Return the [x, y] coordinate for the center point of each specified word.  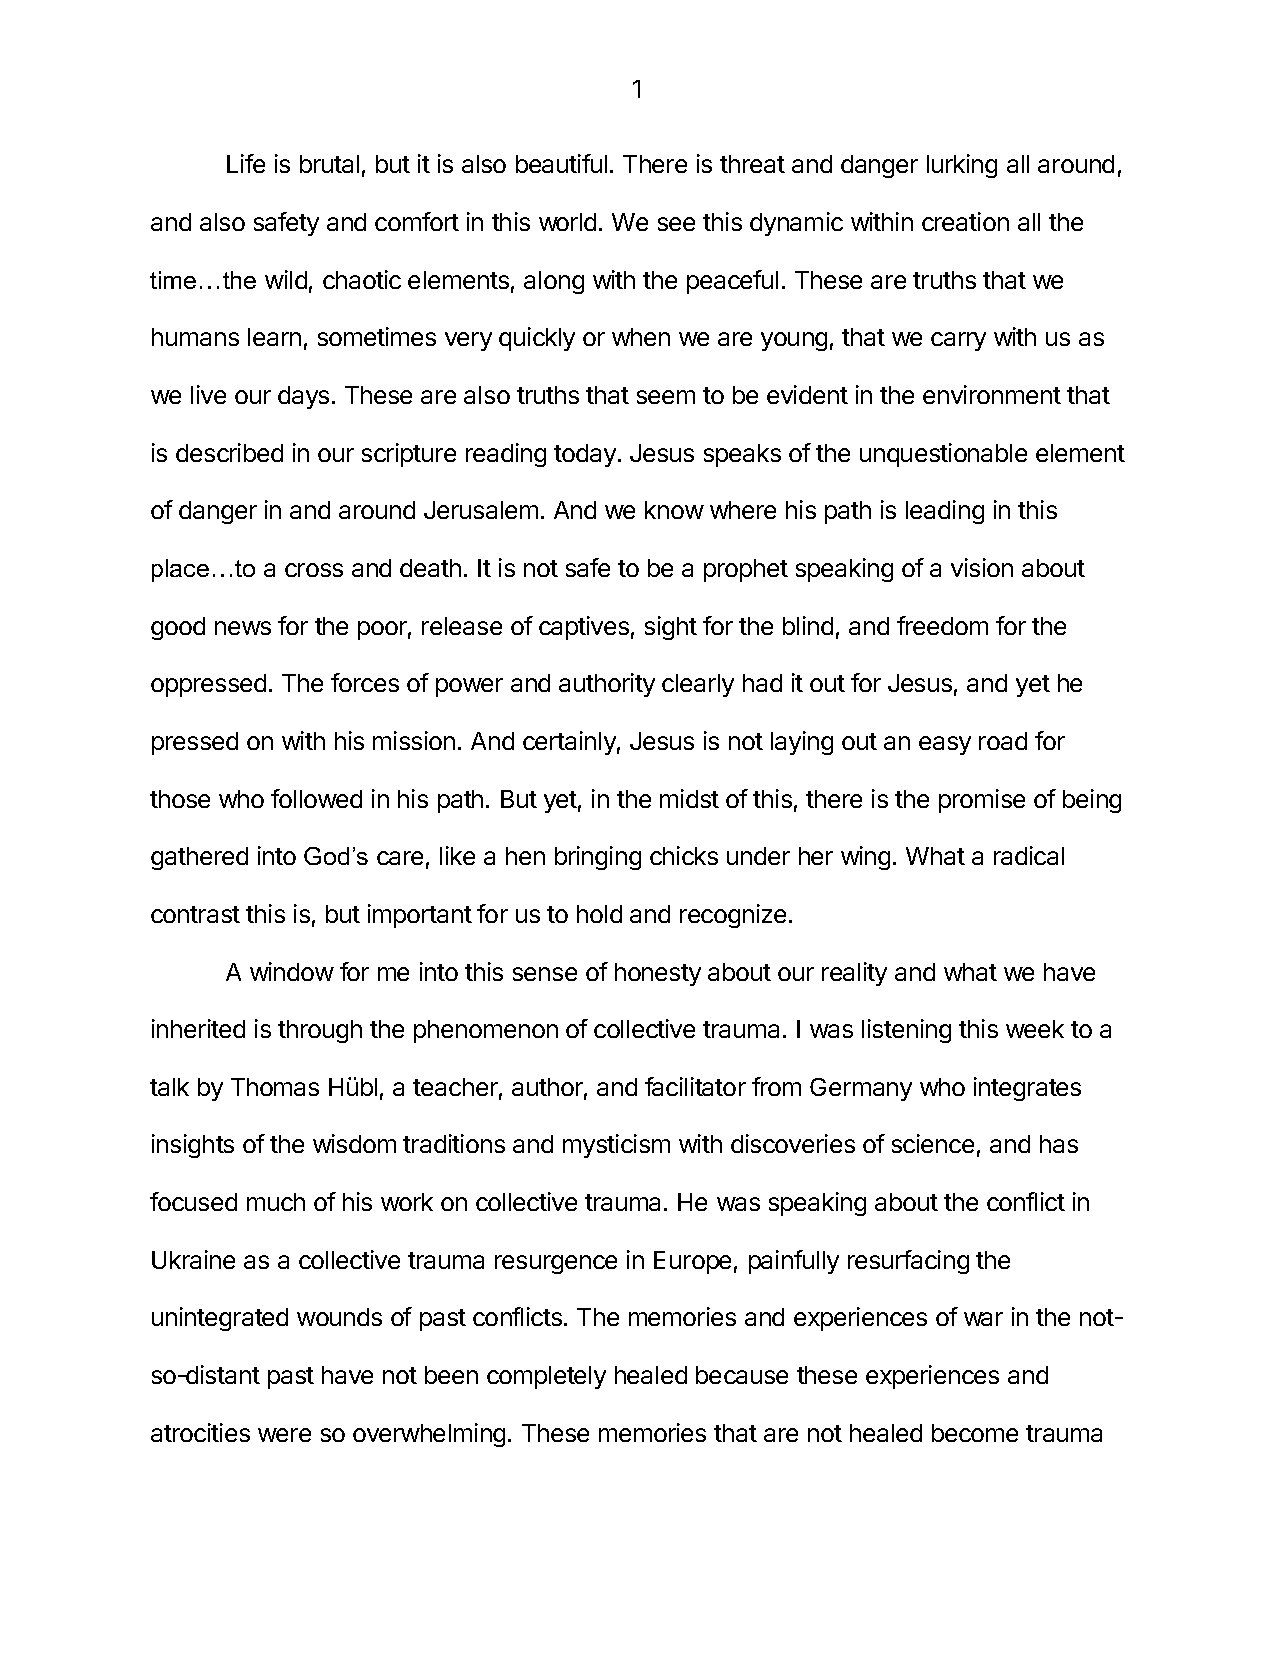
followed [316, 798]
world [567, 222]
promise [982, 801]
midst [689, 798]
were [284, 1435]
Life [246, 163]
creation [965, 221]
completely [546, 1377]
